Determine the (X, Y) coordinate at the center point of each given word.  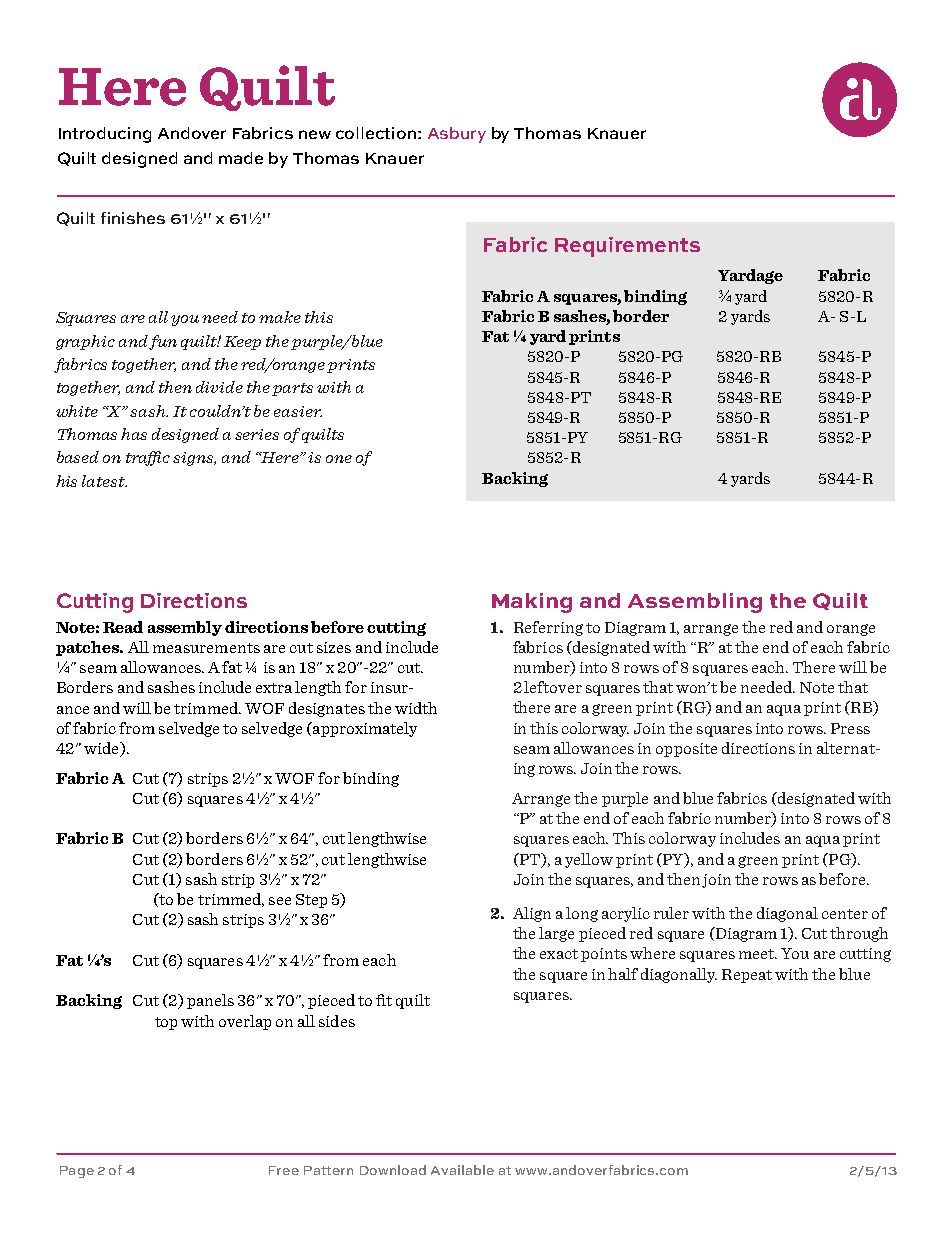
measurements (206, 648)
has (134, 434)
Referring (548, 628)
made (241, 158)
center (845, 914)
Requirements (627, 247)
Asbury (457, 135)
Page (77, 1172)
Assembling (695, 603)
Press (850, 728)
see (280, 901)
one (339, 459)
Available (462, 1170)
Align (532, 914)
